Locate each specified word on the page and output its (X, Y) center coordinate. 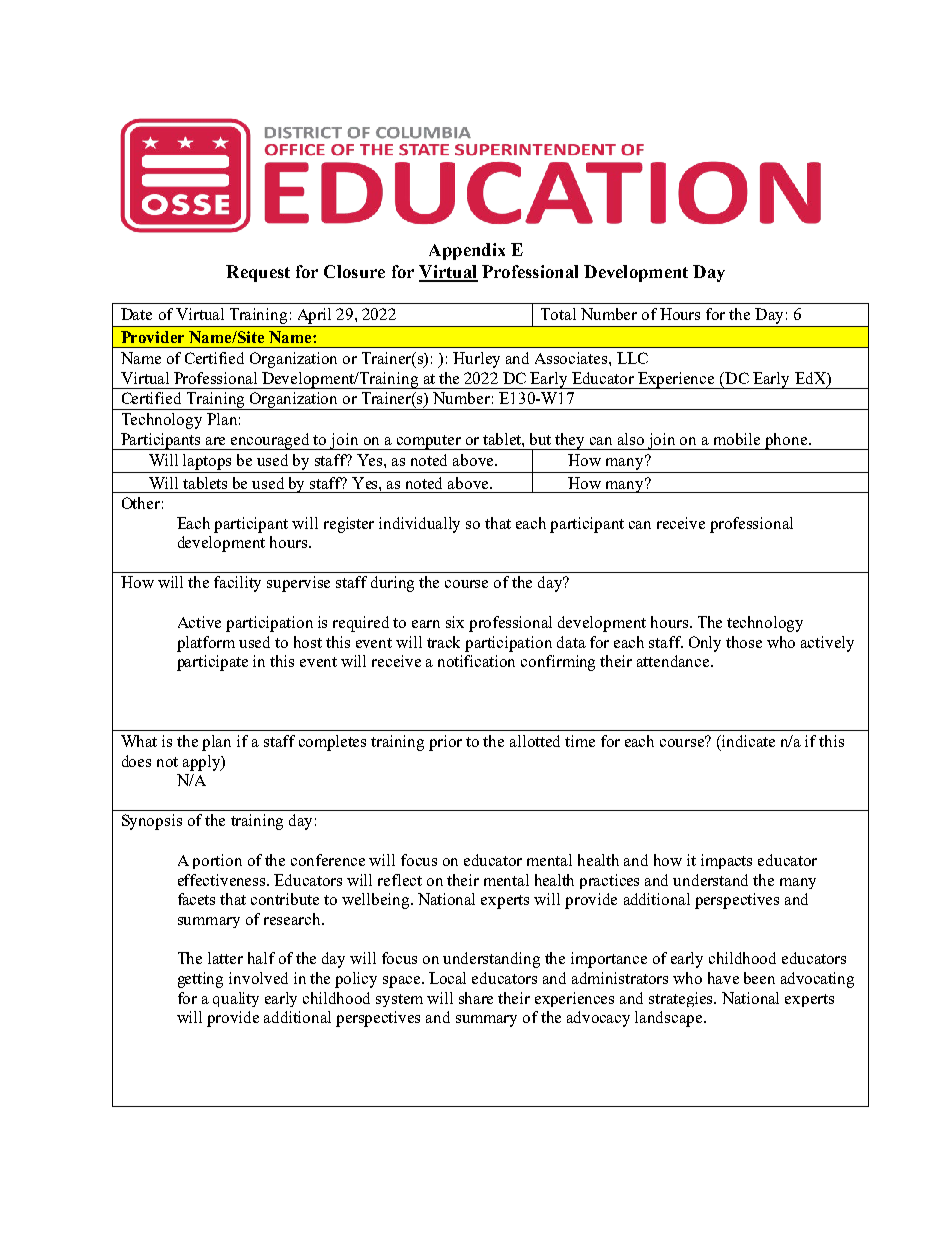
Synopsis (152, 822)
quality (236, 999)
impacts (726, 861)
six (455, 622)
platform (206, 644)
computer (428, 442)
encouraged (271, 441)
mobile (737, 439)
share (476, 998)
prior (445, 743)
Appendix (467, 251)
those (744, 642)
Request (258, 273)
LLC (632, 358)
